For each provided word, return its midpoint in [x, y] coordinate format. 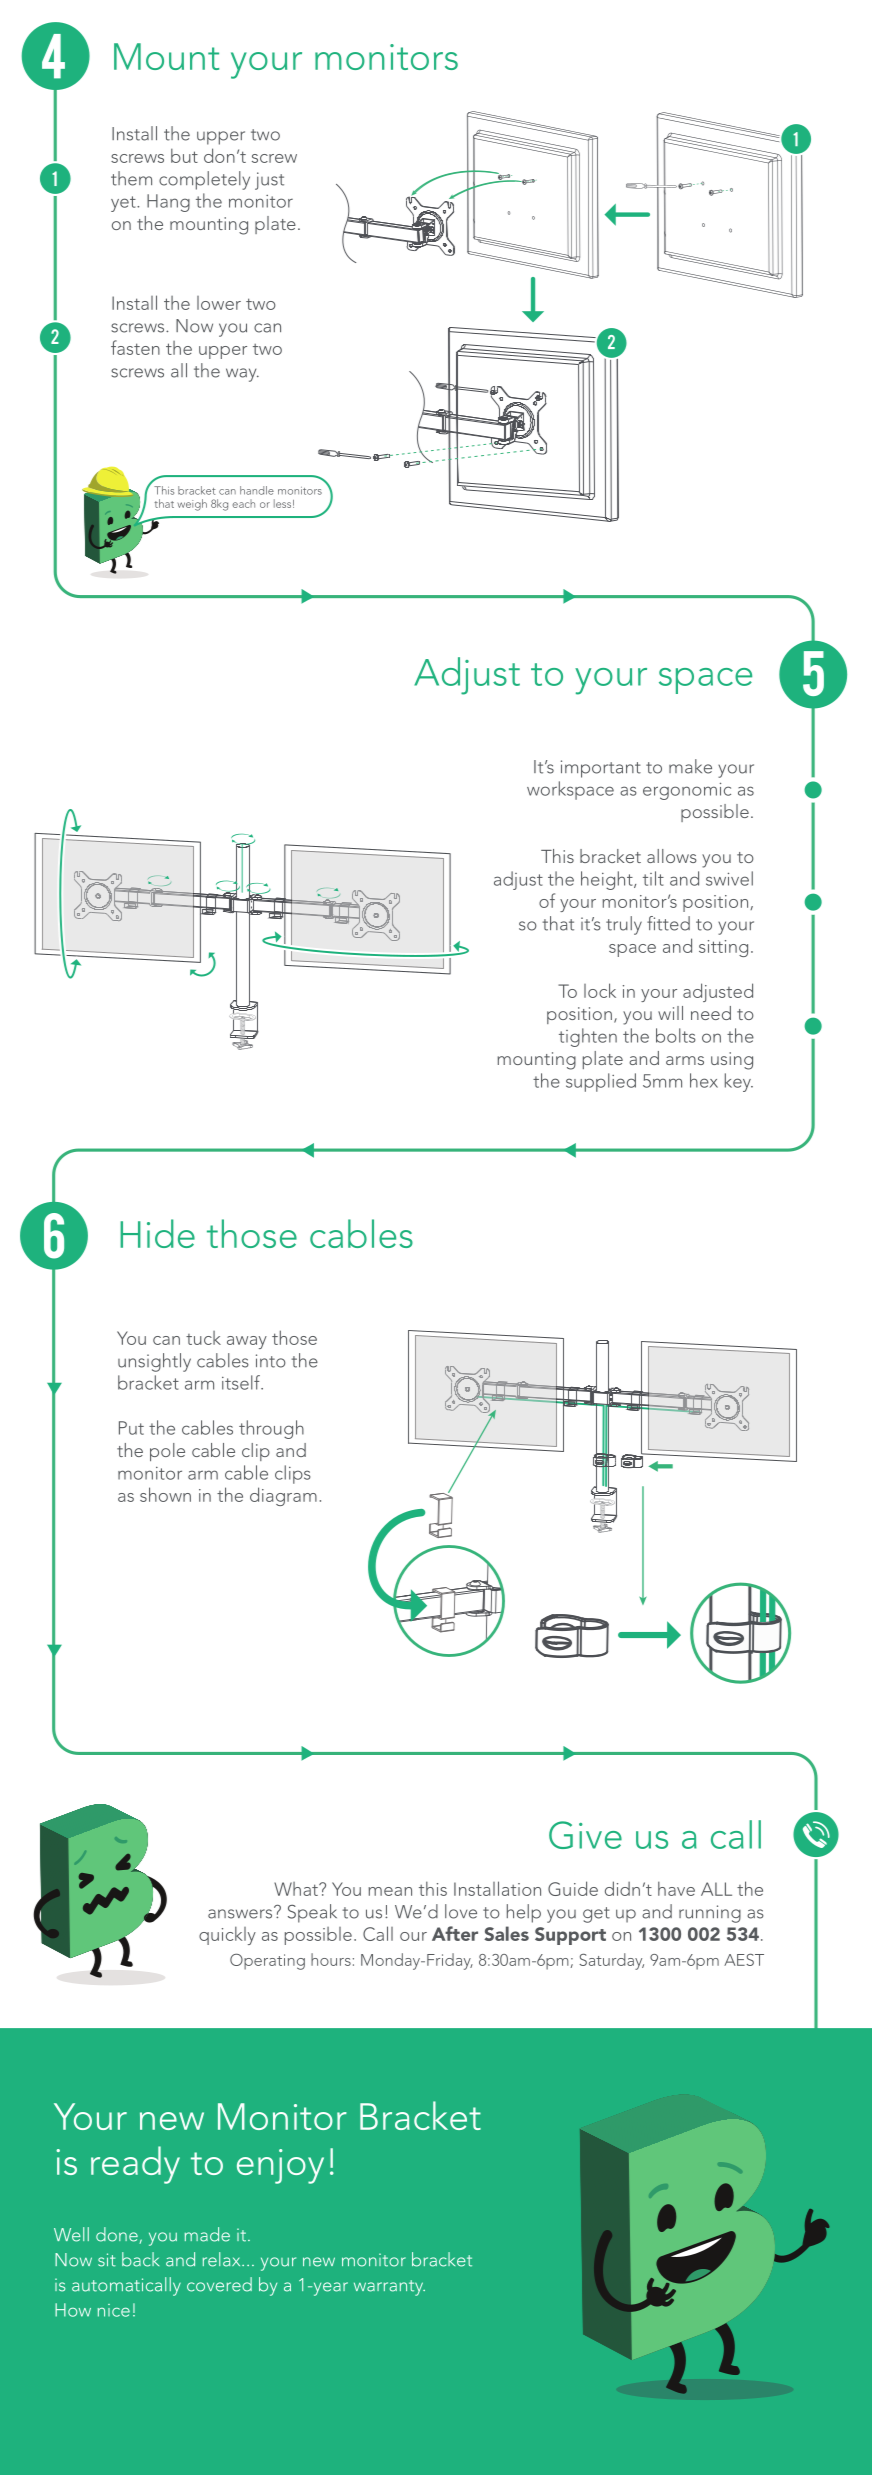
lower [219, 303]
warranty [389, 2288]
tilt [653, 878]
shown [165, 1494]
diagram [283, 1496]
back [140, 2259]
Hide [157, 1233]
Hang [168, 203]
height [608, 880]
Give [585, 1835]
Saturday [611, 1961]
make [690, 766]
